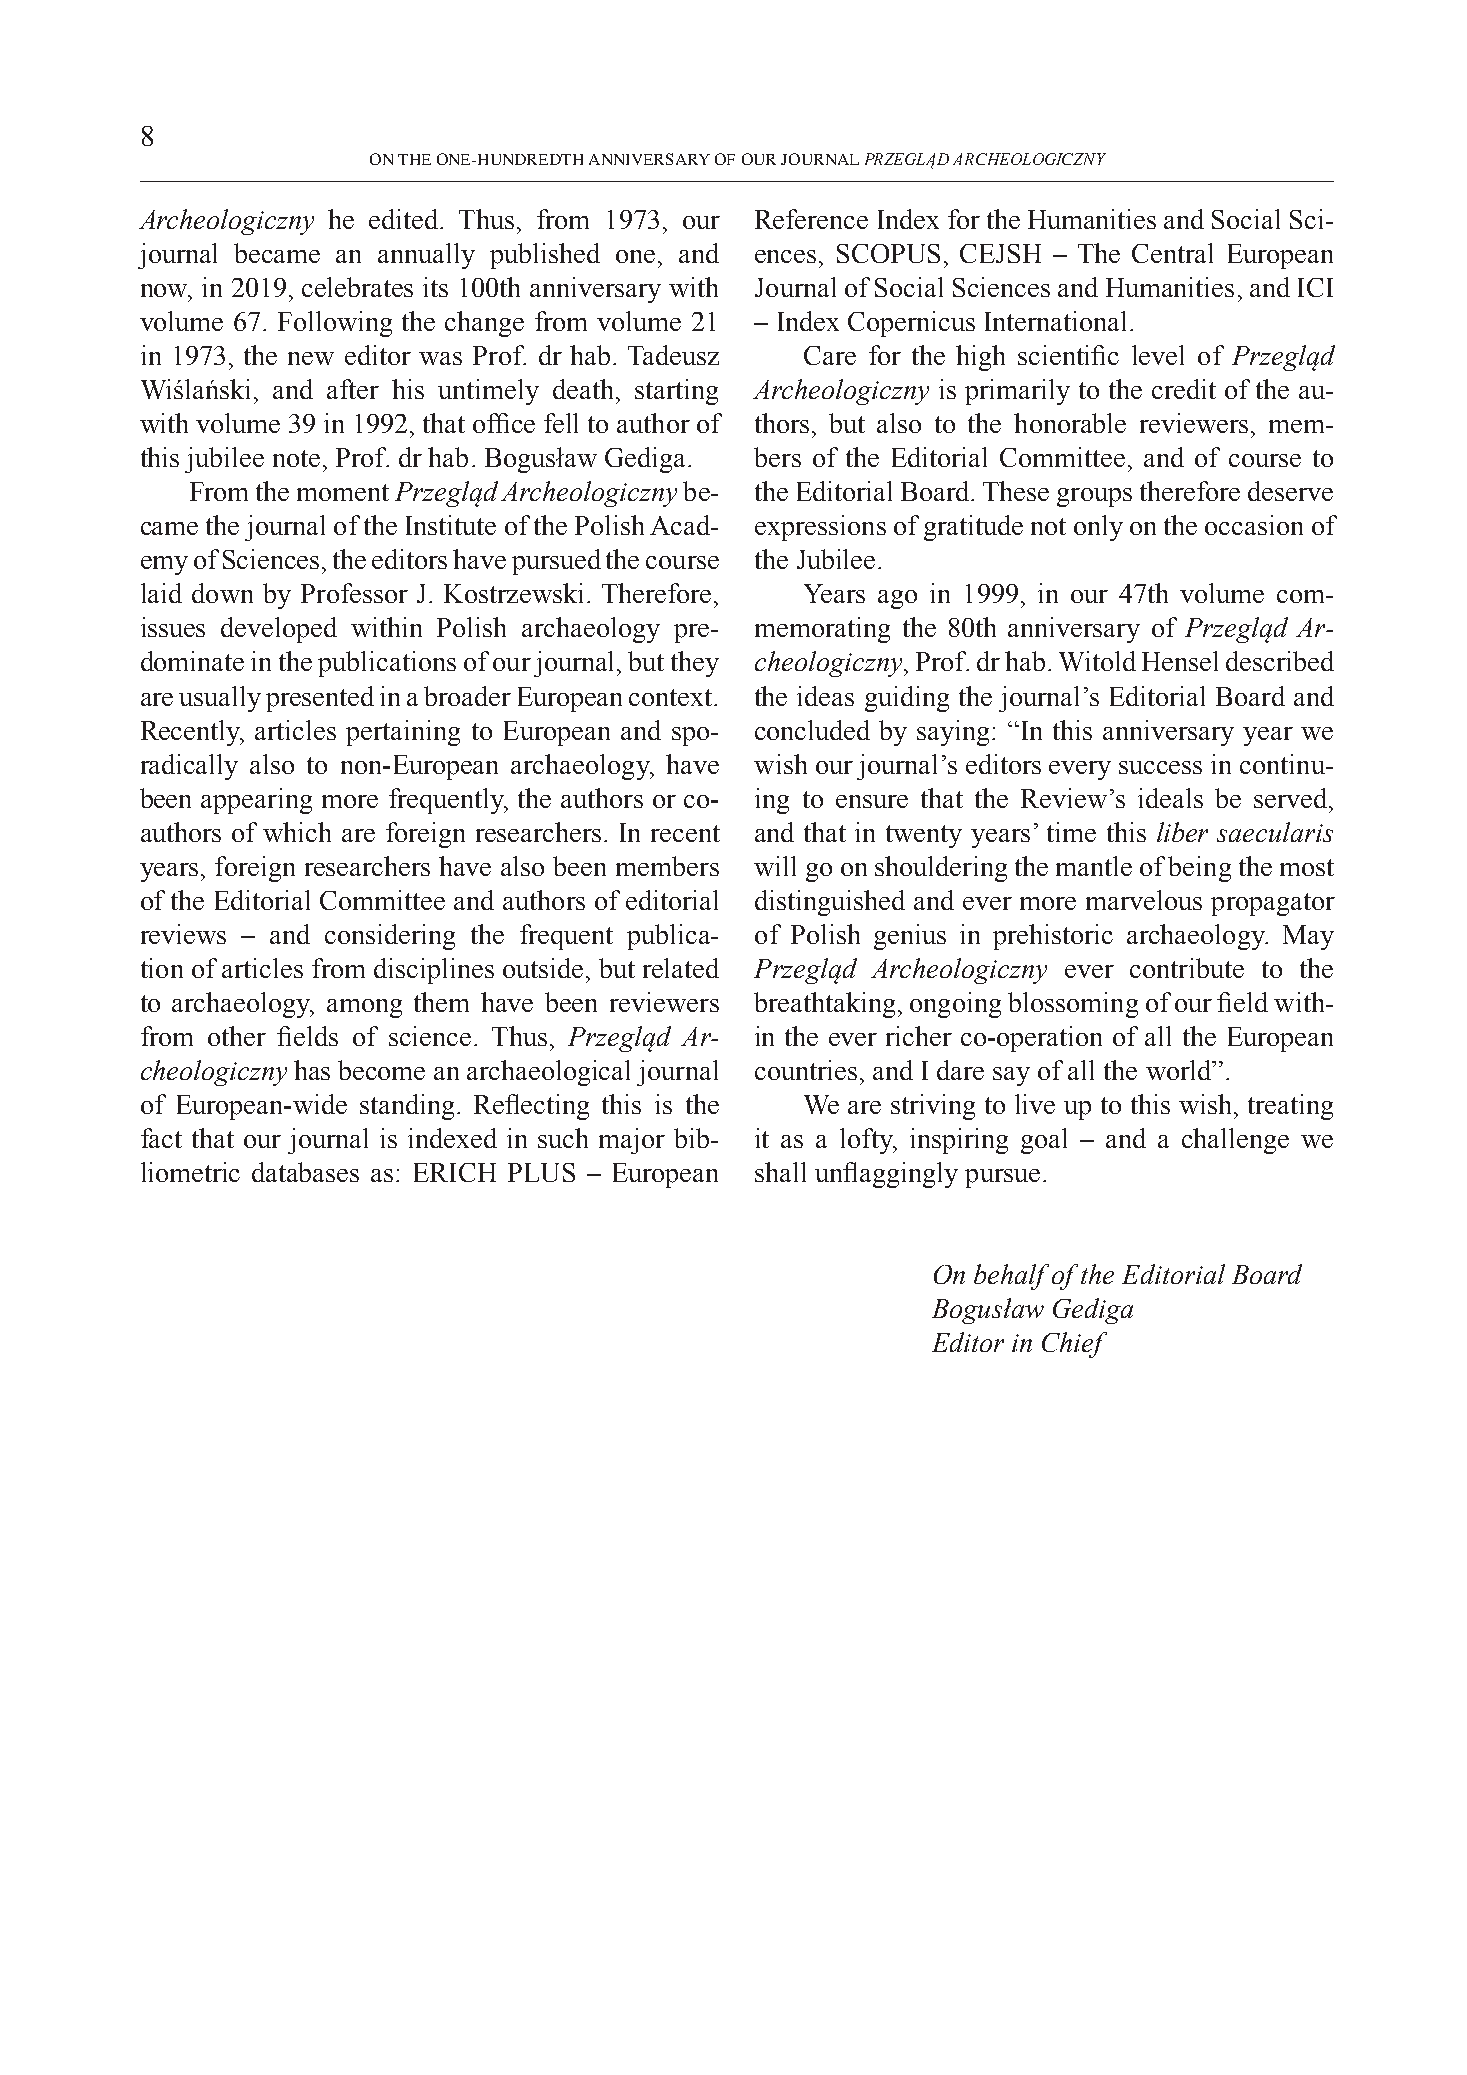 The width and height of the screenshot is (1467, 2075). What do you see at coordinates (237, 1036) in the screenshot?
I see `other` at bounding box center [237, 1036].
